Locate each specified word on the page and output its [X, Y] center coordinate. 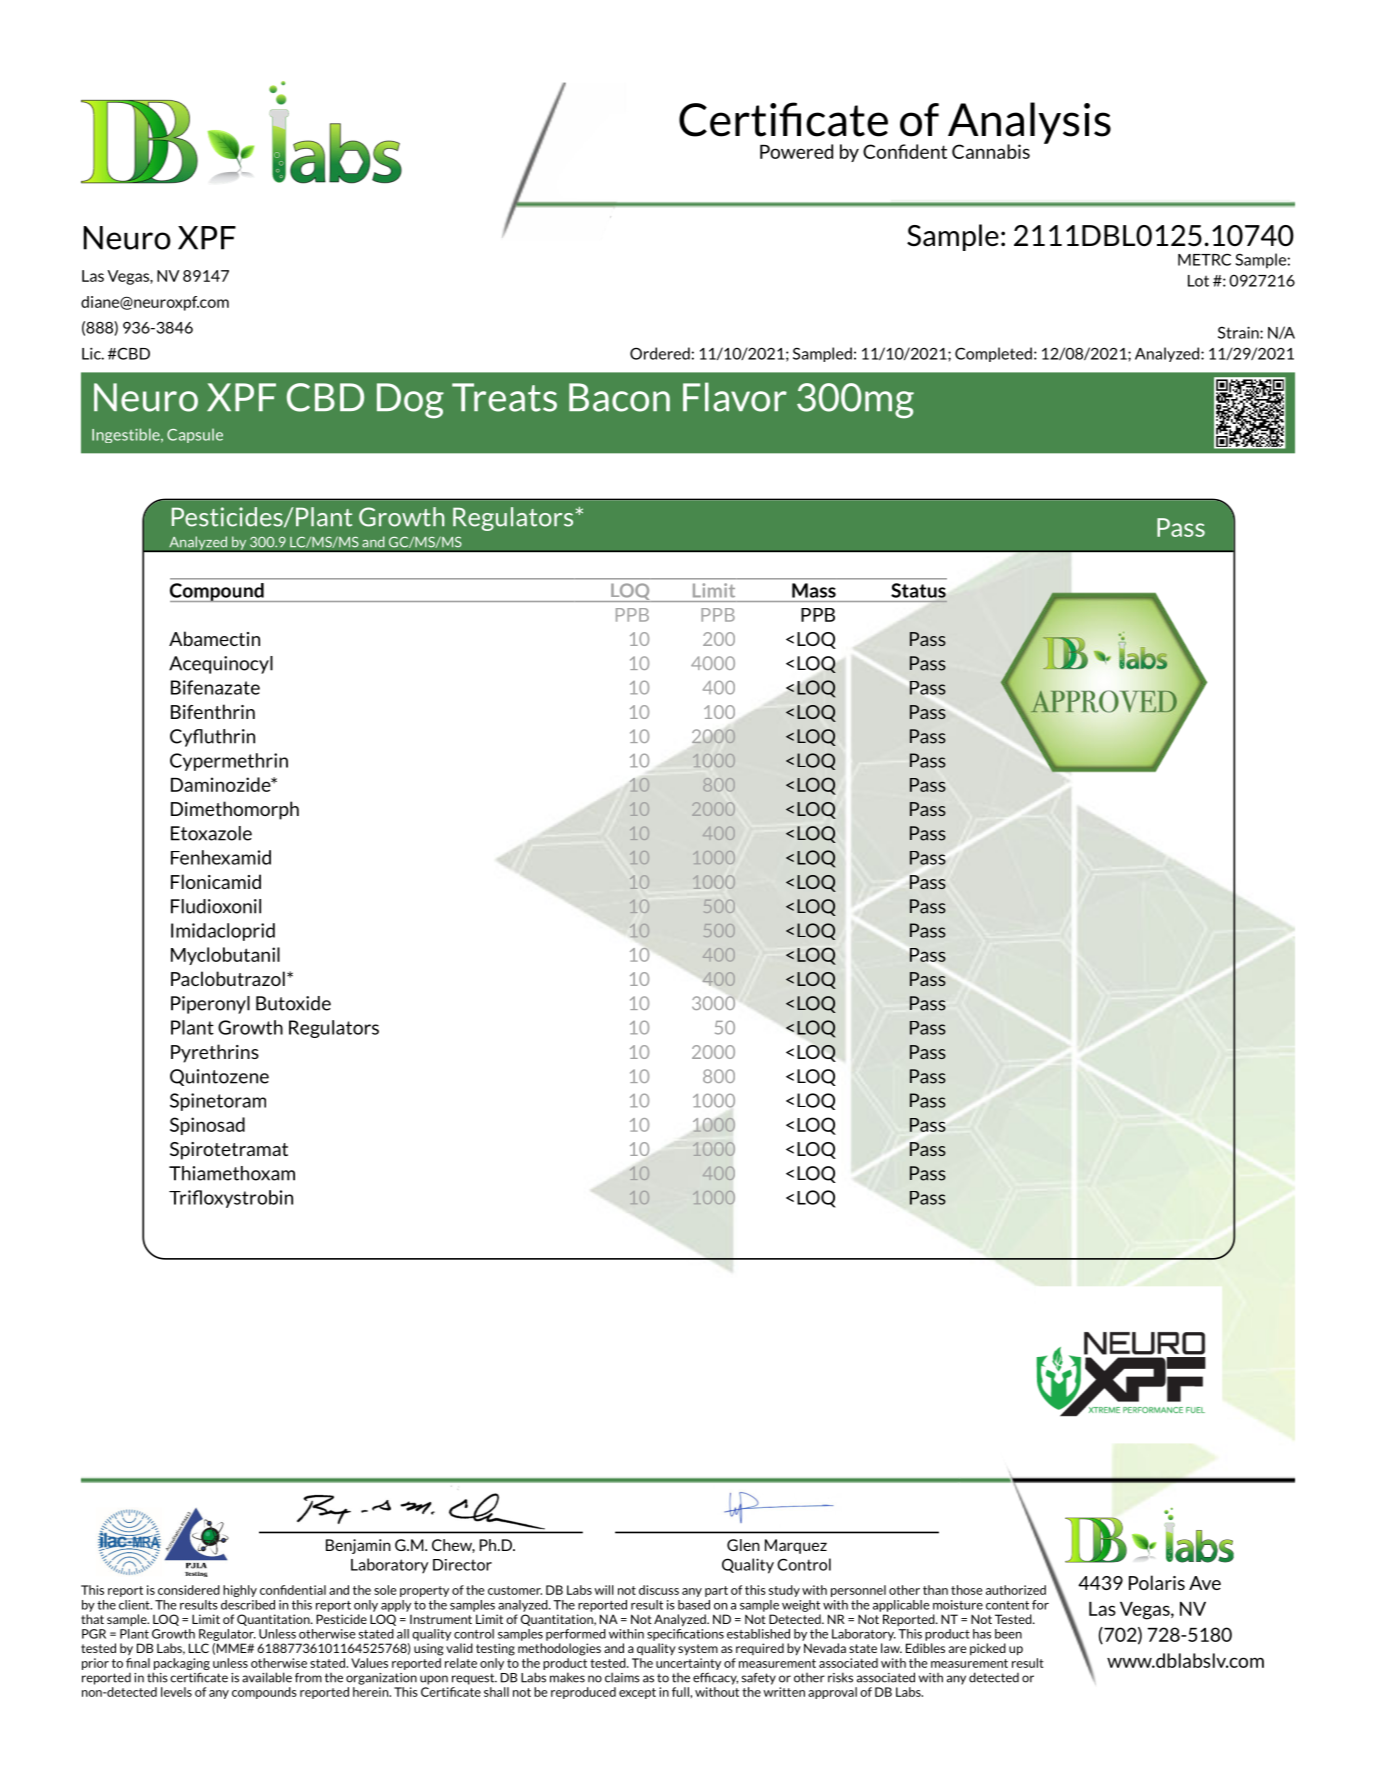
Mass [814, 590]
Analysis [1029, 124]
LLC [199, 1648]
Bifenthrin [213, 711]
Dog [410, 401]
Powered [796, 151]
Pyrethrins [215, 1053]
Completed [993, 354]
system [698, 1649]
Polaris [1157, 1582]
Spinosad [207, 1126]
